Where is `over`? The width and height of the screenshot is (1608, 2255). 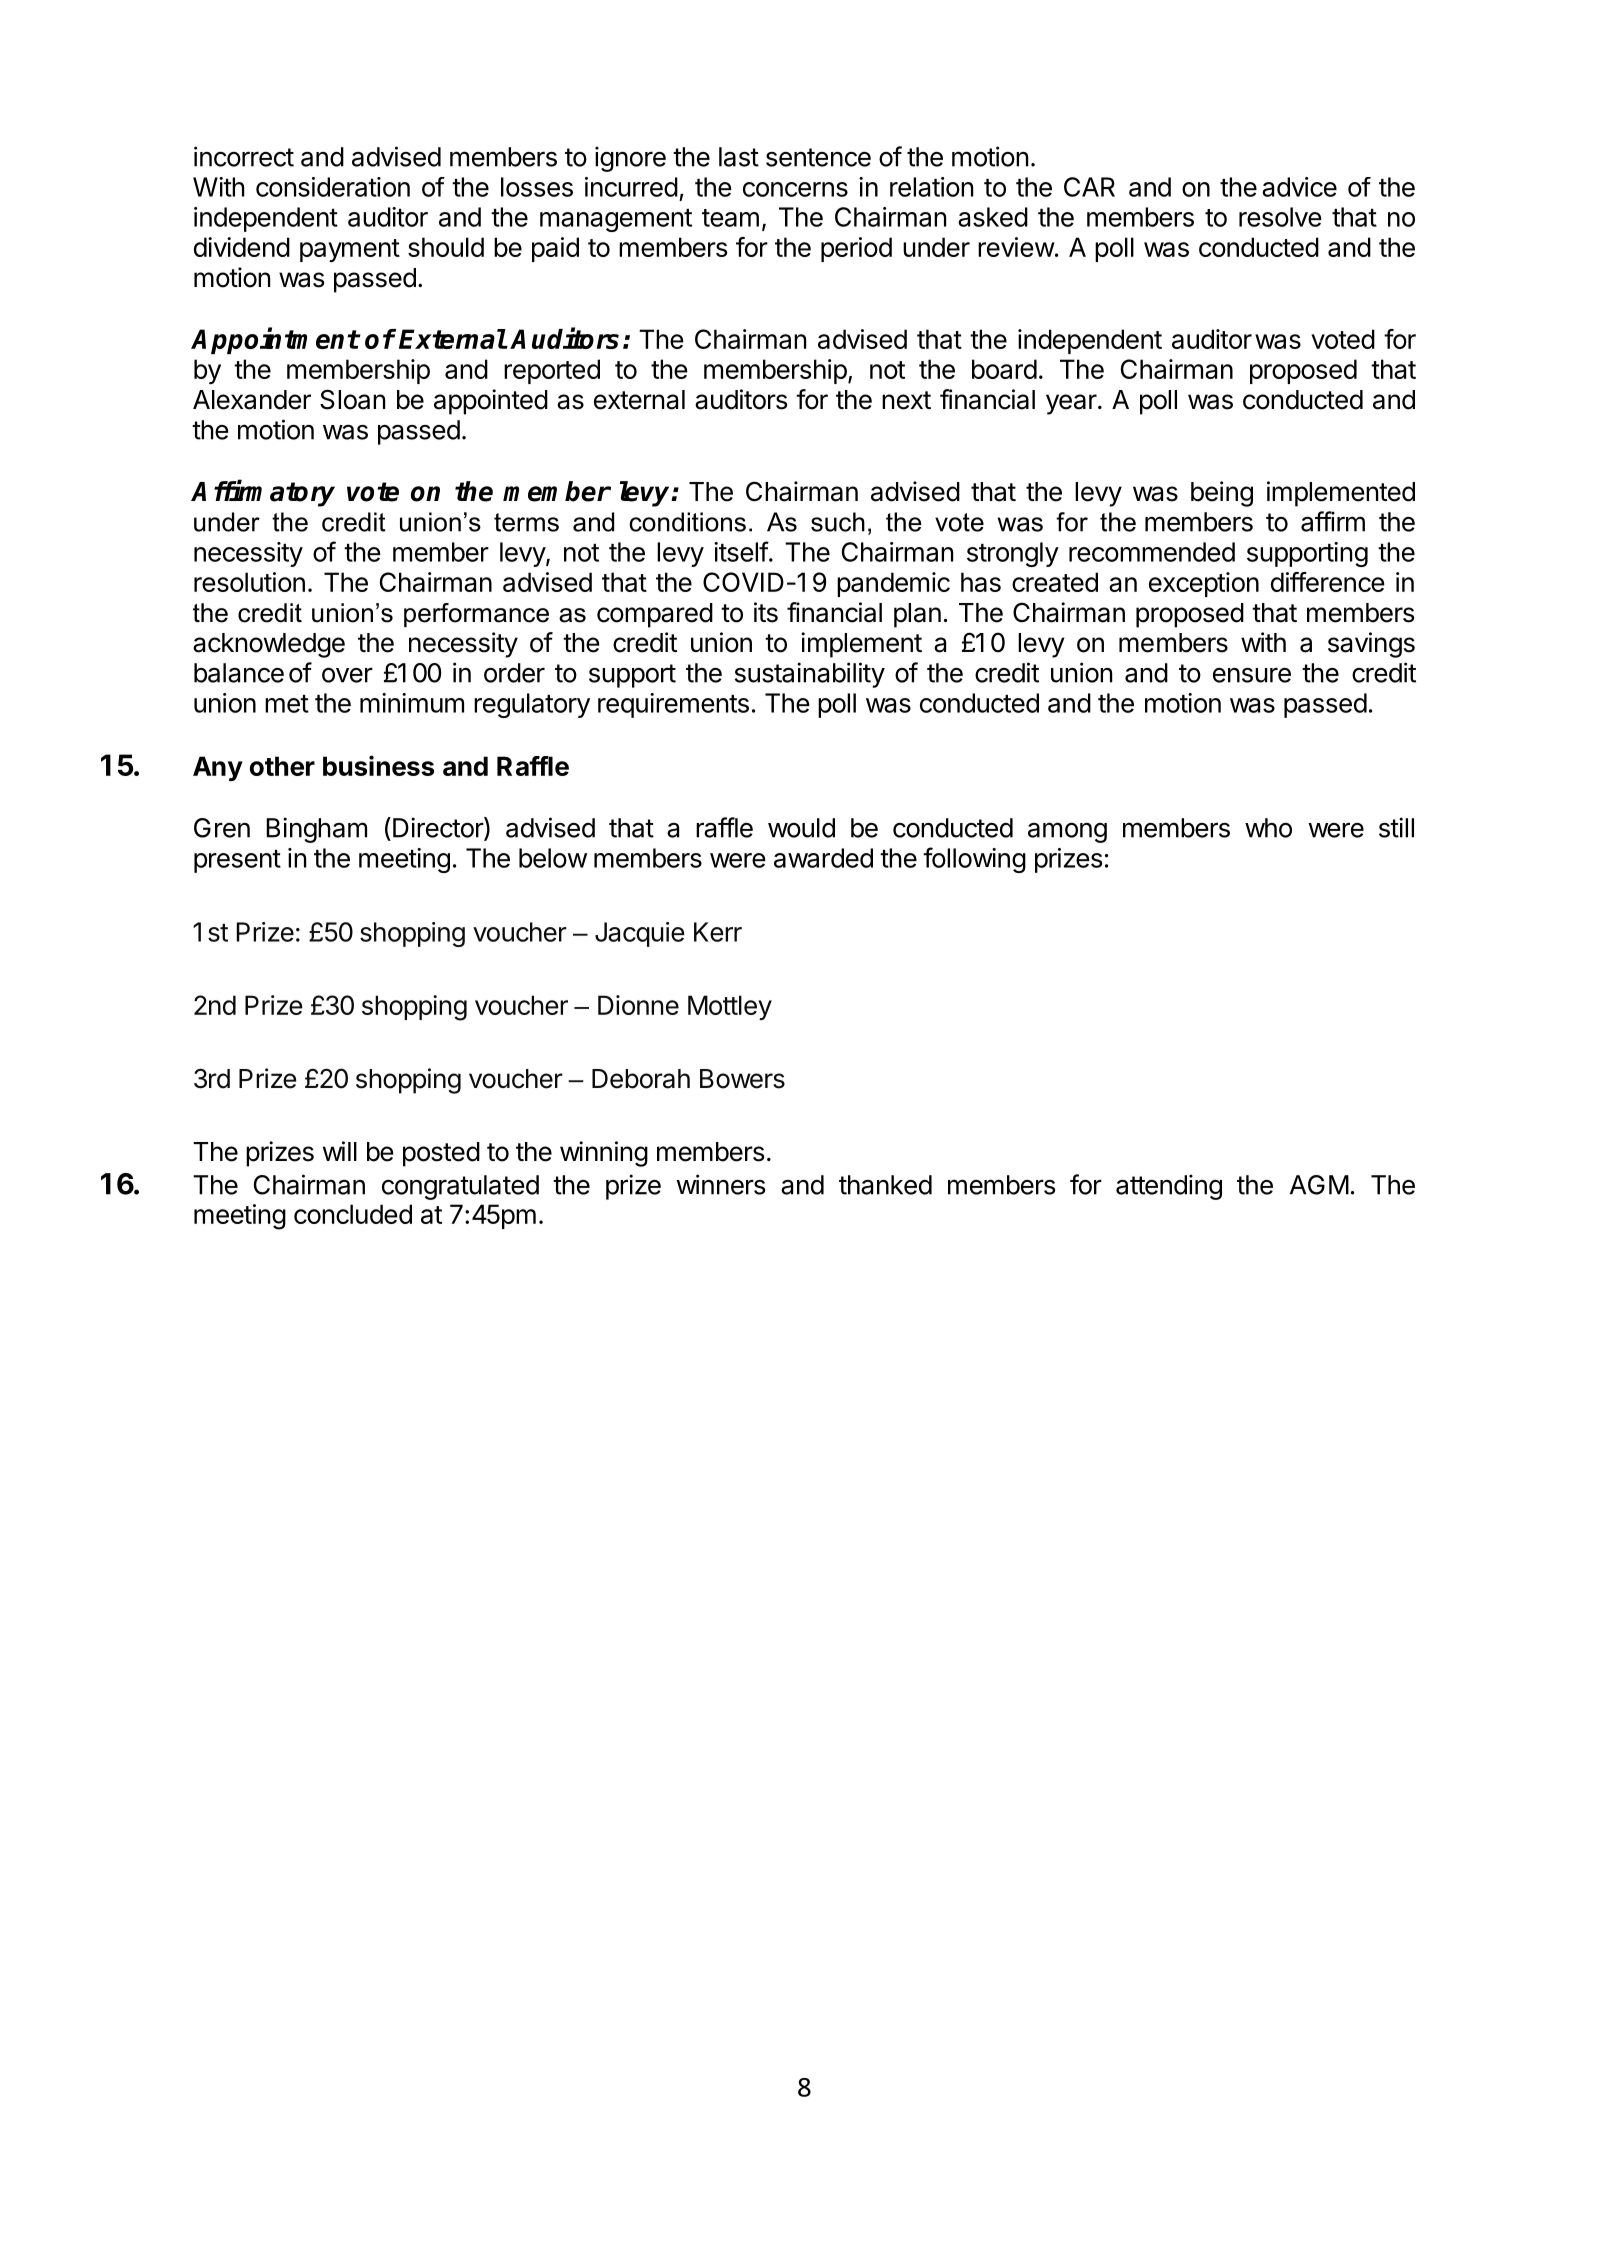 over is located at coordinates (347, 675).
